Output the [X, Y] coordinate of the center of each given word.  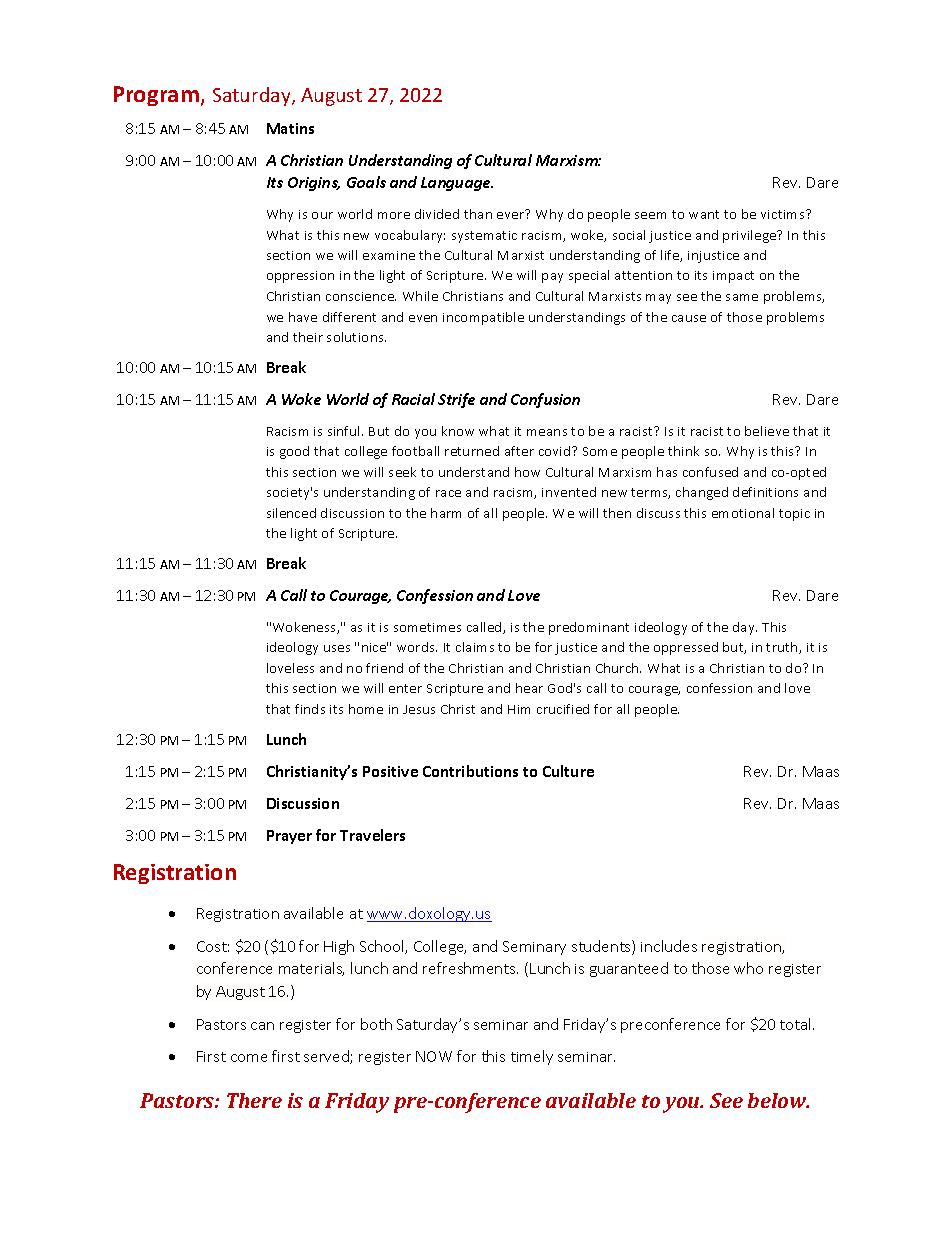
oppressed [686, 648]
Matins [290, 128]
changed [702, 493]
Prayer [289, 837]
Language [457, 184]
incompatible [483, 318]
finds [310, 709]
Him [519, 709]
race [448, 493]
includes [669, 946]
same [742, 297]
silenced [291, 513]
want [704, 214]
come [249, 1058]
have [303, 317]
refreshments [470, 968]
